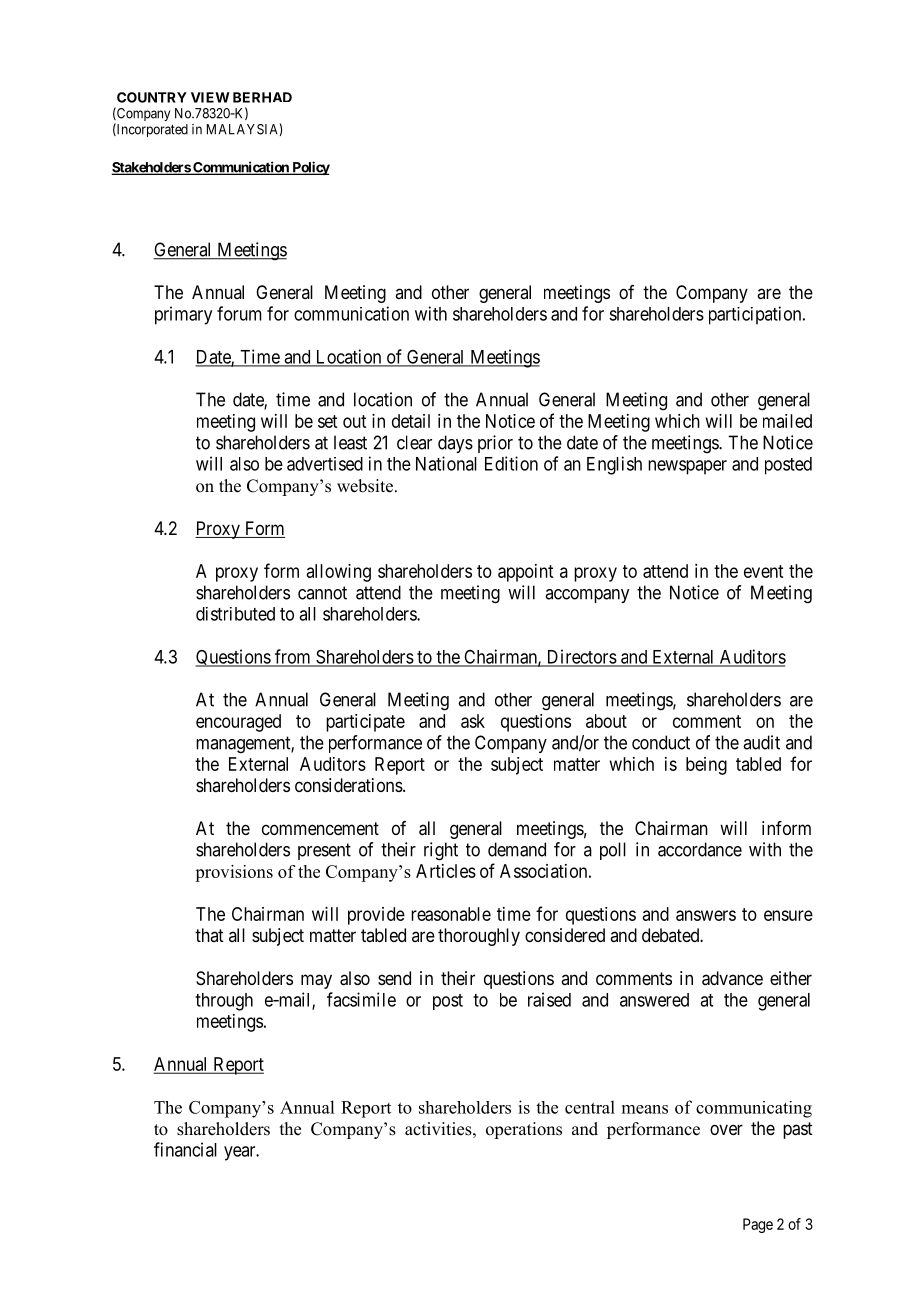 Image resolution: width=924 pixels, height=1307 pixels. Describe the element at coordinates (756, 315) in the page. I see `participation` at that location.
